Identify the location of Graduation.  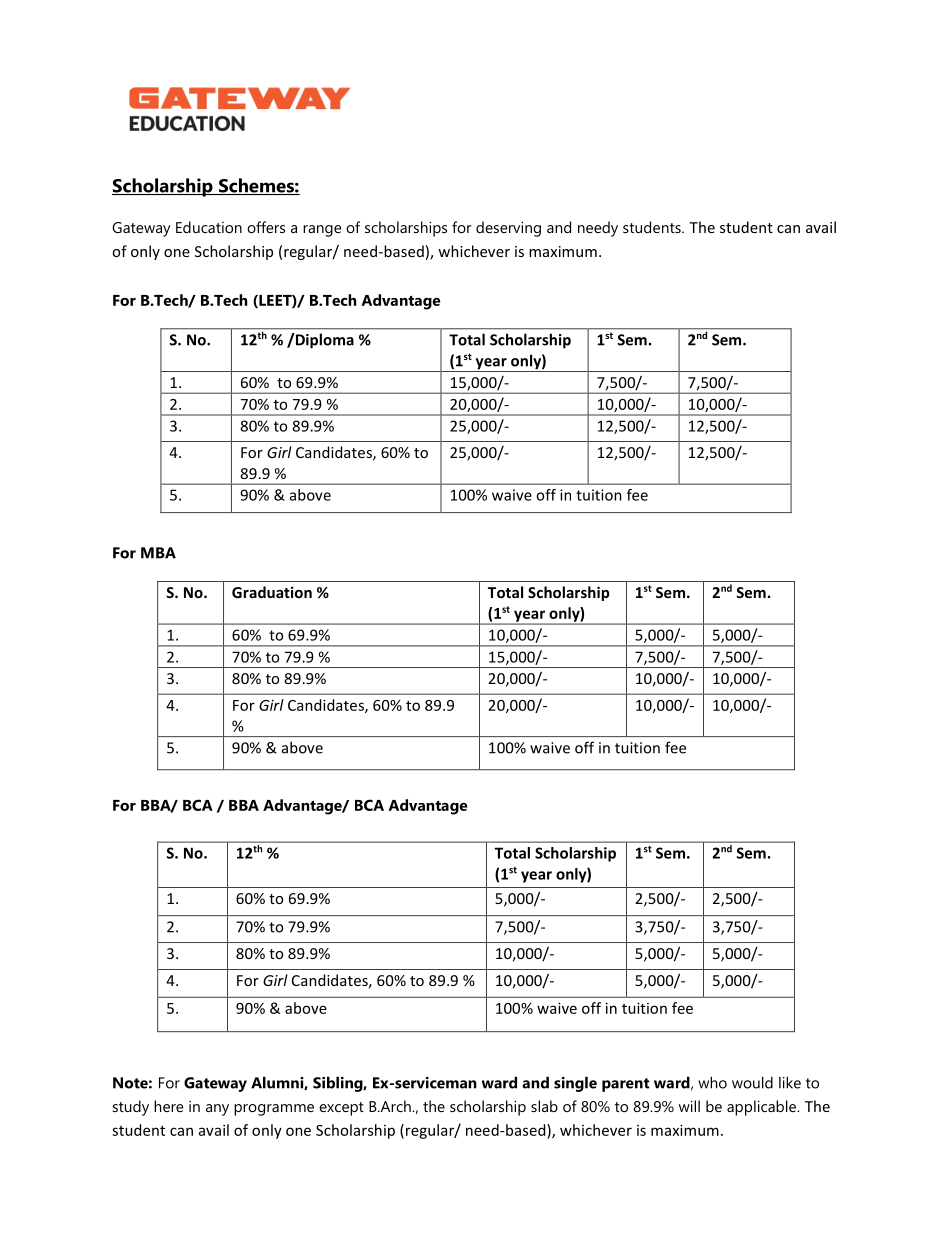
(272, 592).
